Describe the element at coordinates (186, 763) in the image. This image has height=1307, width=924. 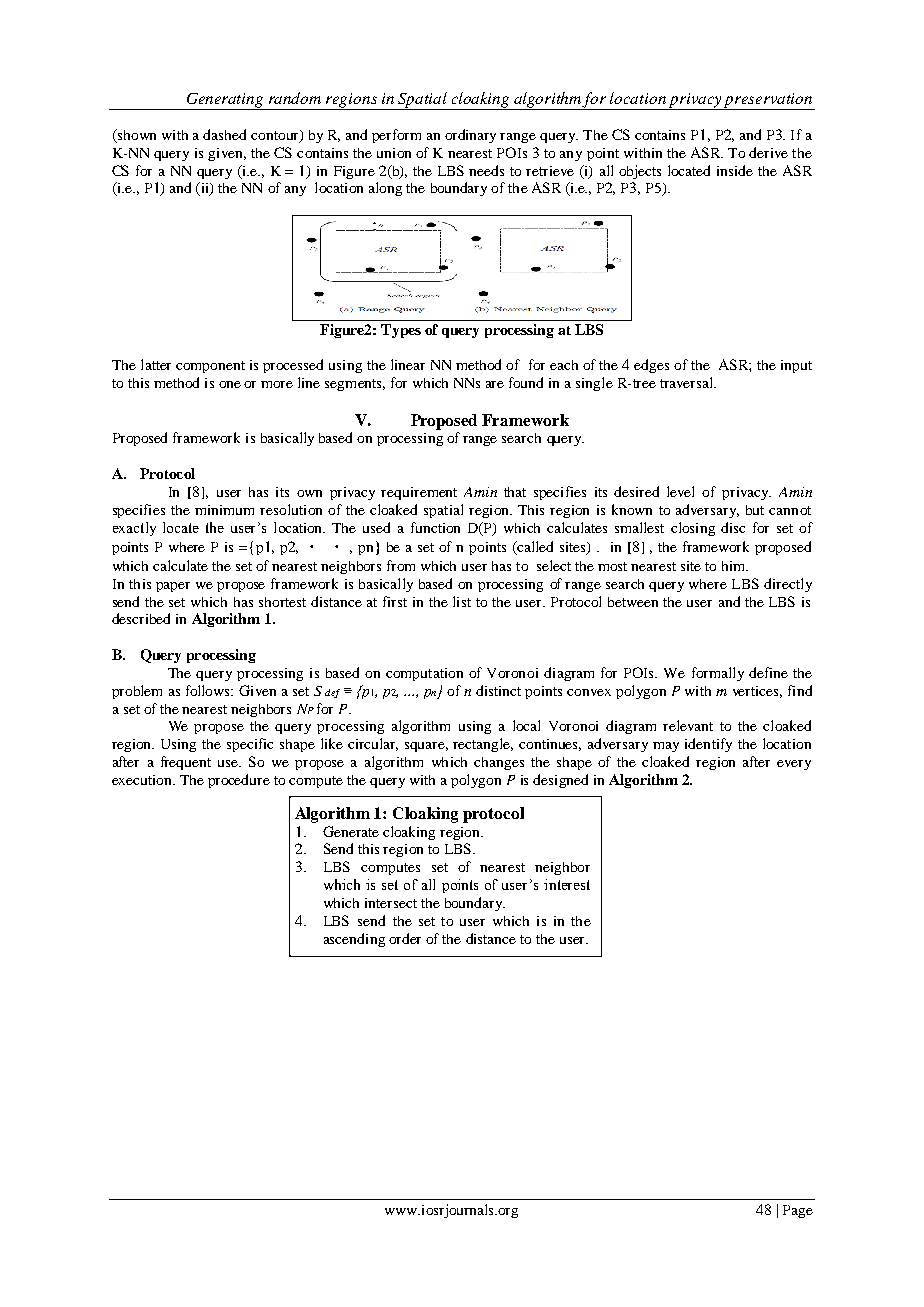
I see `frequent` at that location.
